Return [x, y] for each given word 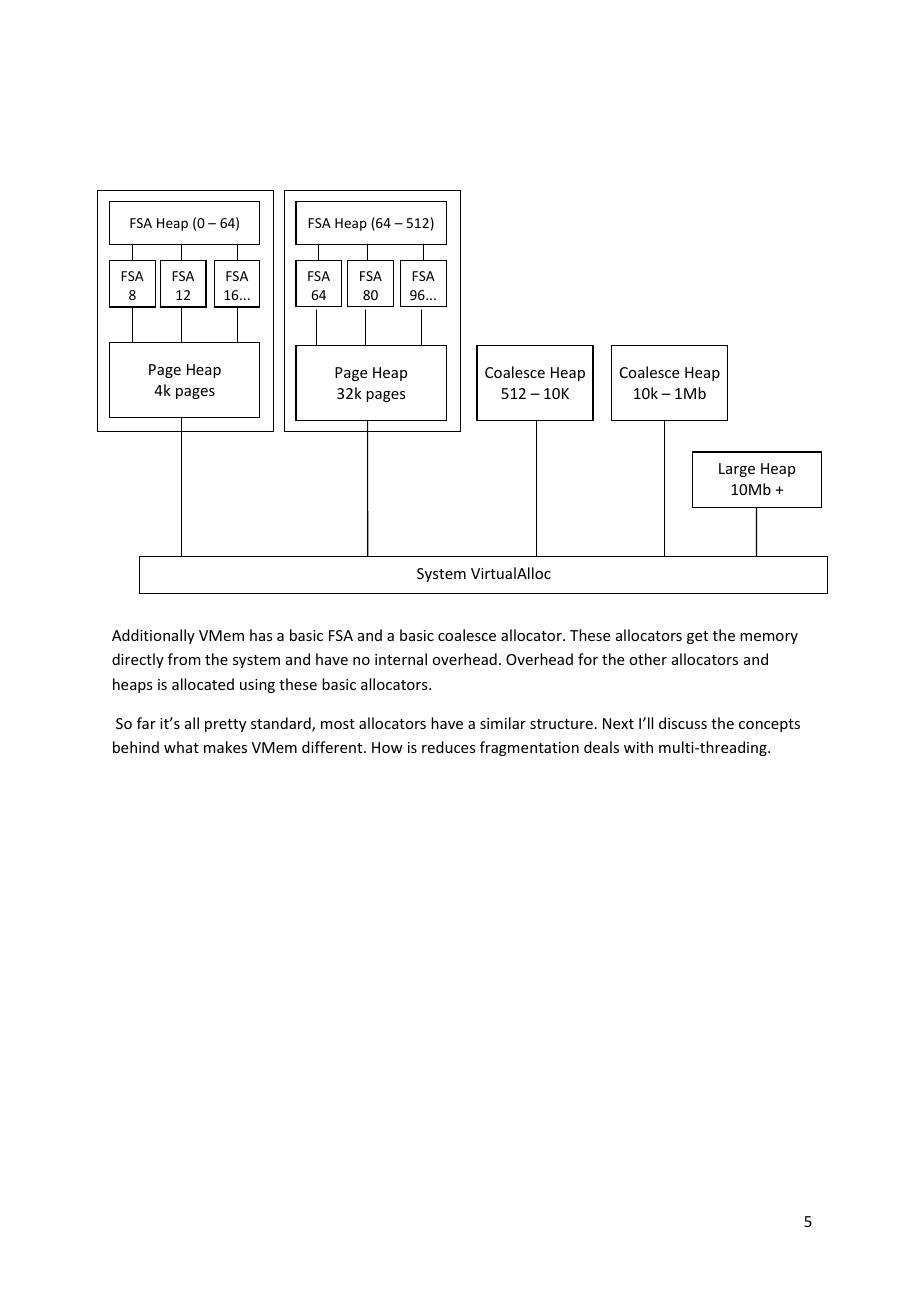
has [261, 635]
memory [769, 638]
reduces [448, 747]
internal [401, 659]
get [697, 637]
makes [225, 747]
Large [737, 470]
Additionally [153, 636]
